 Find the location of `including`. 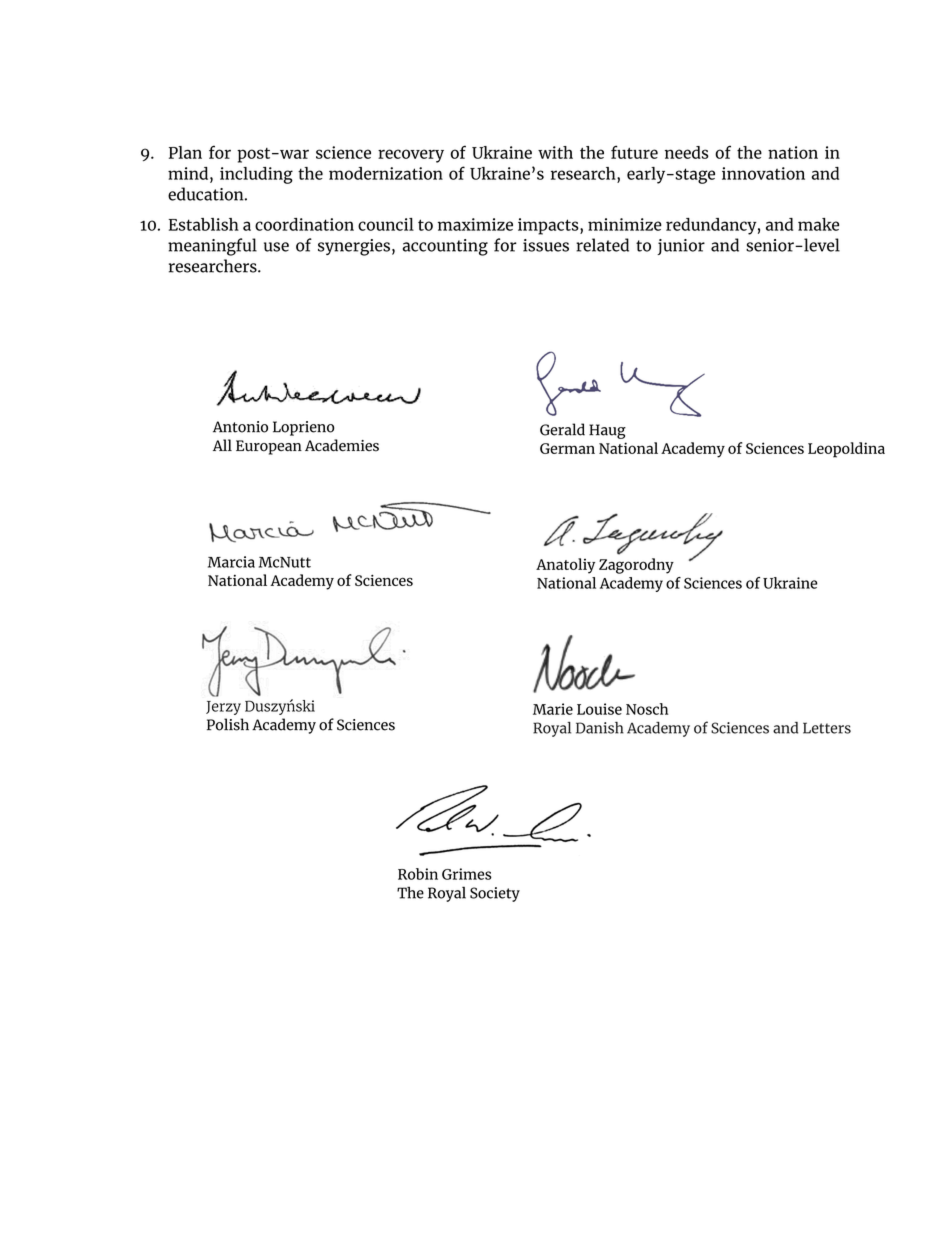

including is located at coordinates (256, 175).
